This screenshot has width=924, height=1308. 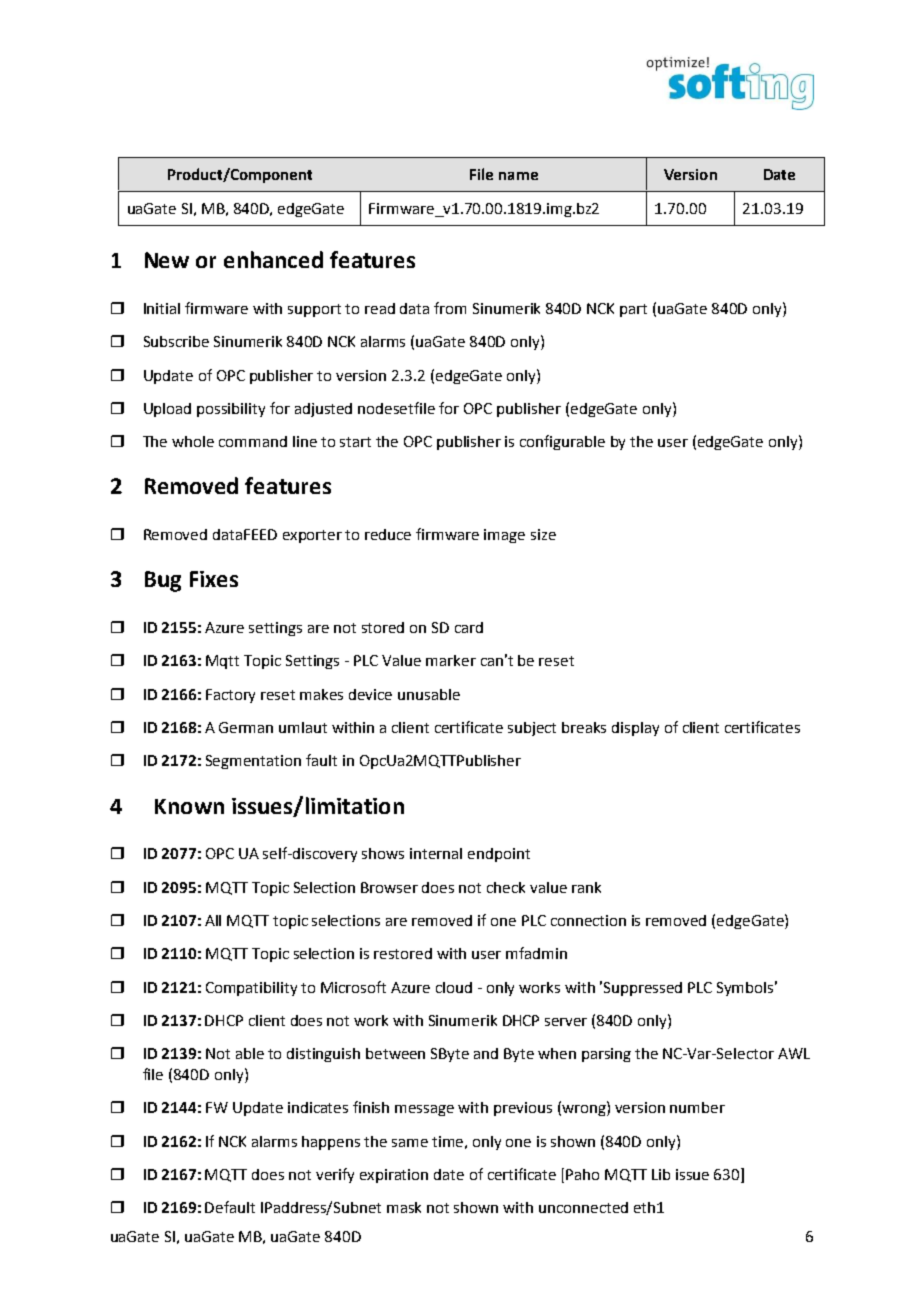 I want to click on command, so click(x=253, y=441).
